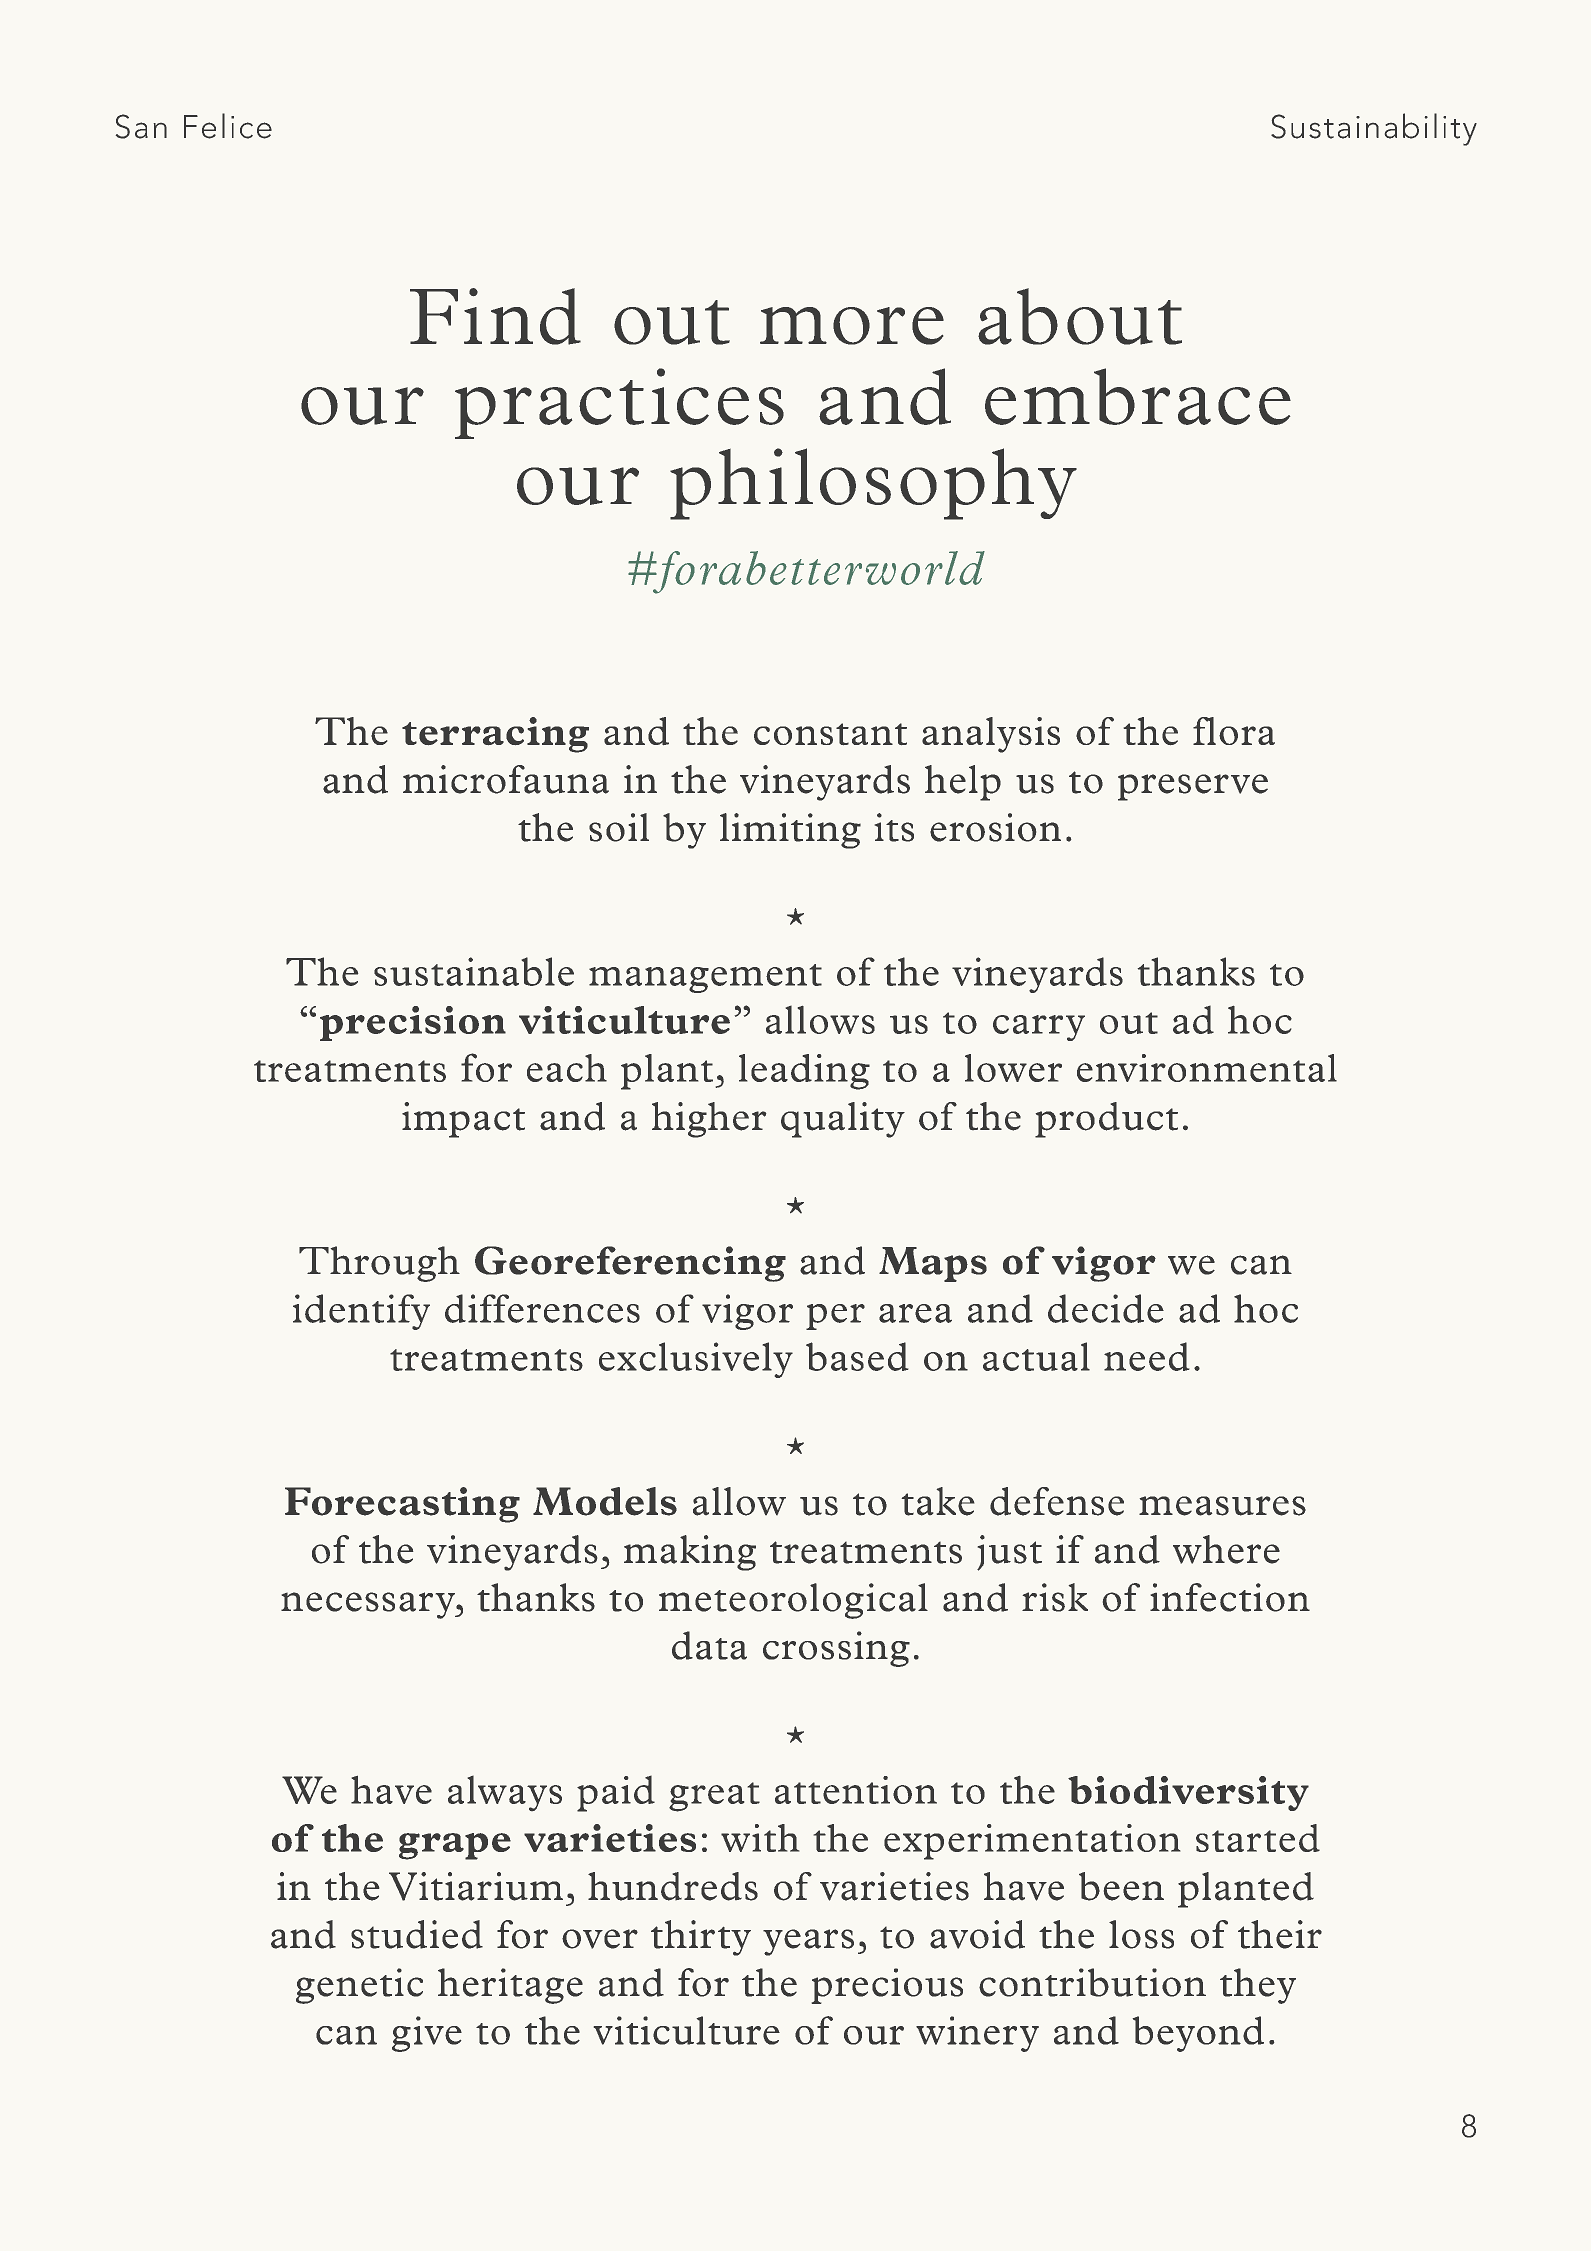 The width and height of the document is (1591, 2251). I want to click on years, so click(808, 1942).
